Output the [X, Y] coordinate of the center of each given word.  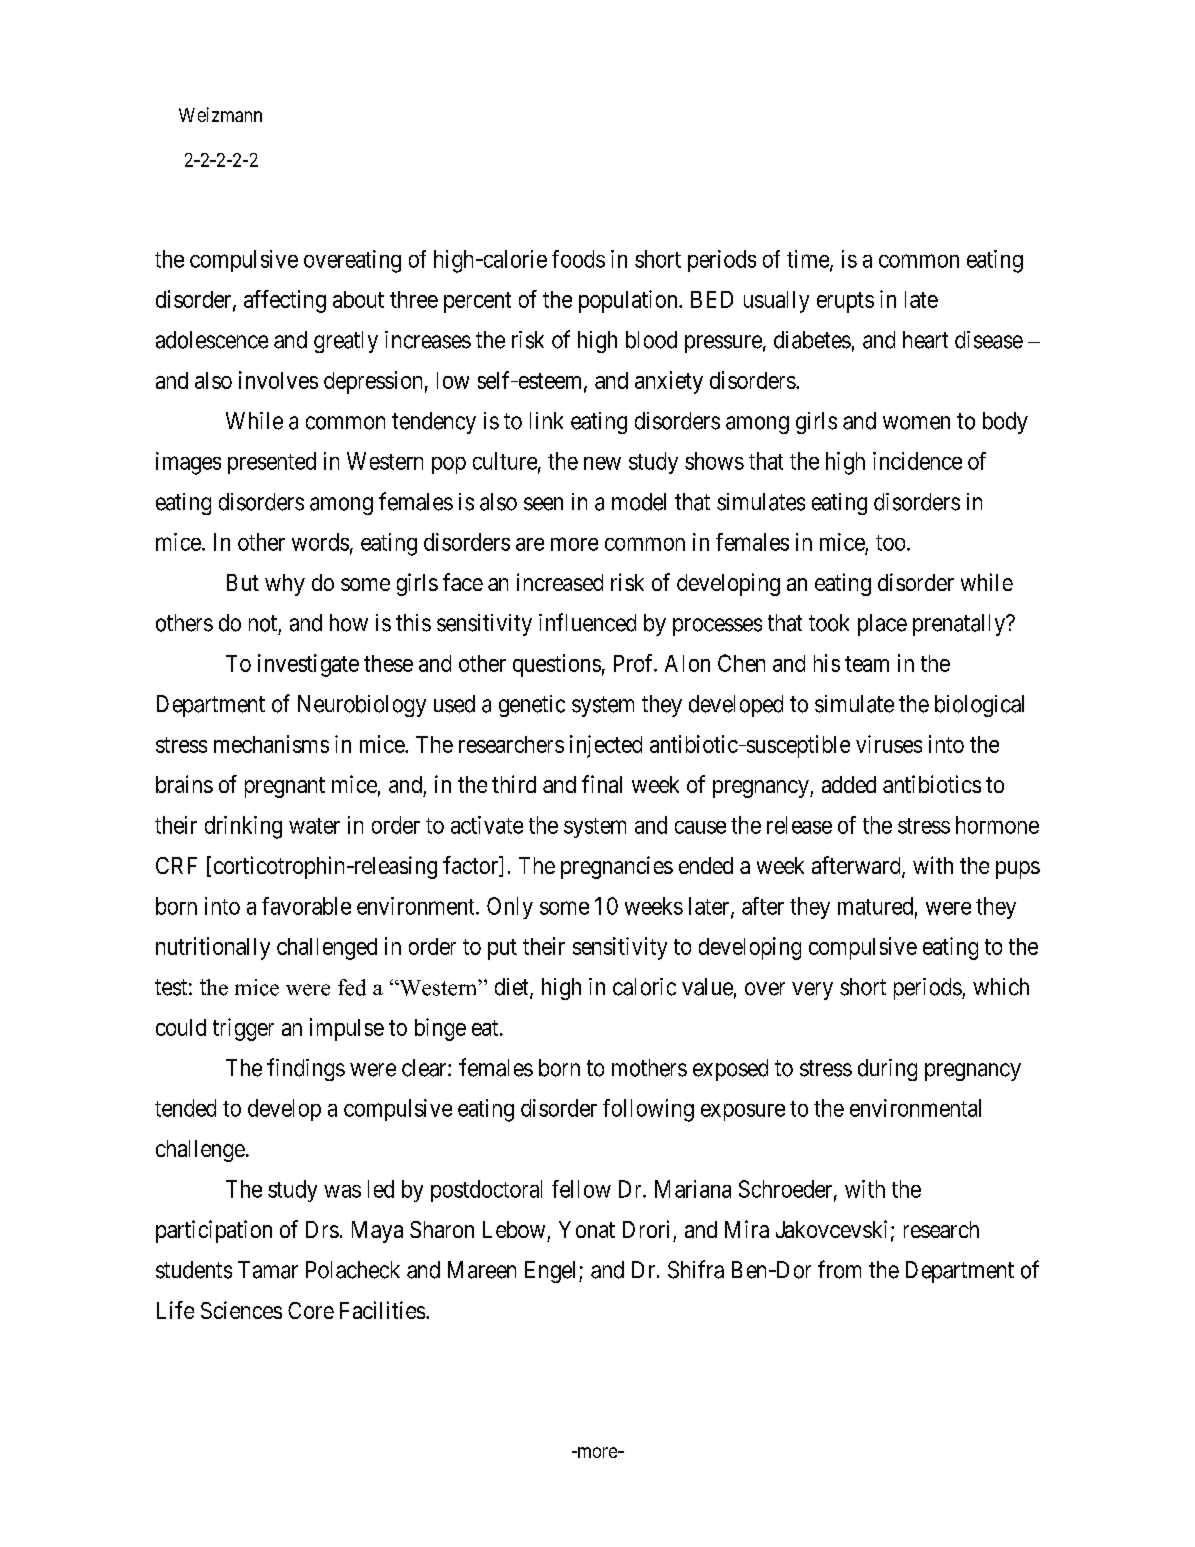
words [320, 542]
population [629, 301]
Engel [552, 1272]
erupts [845, 302]
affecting [285, 301]
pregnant [285, 787]
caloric [644, 987]
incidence [917, 461]
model [639, 502]
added [849, 784]
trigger [243, 1029]
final [602, 784]
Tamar [268, 1270]
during [887, 1070]
